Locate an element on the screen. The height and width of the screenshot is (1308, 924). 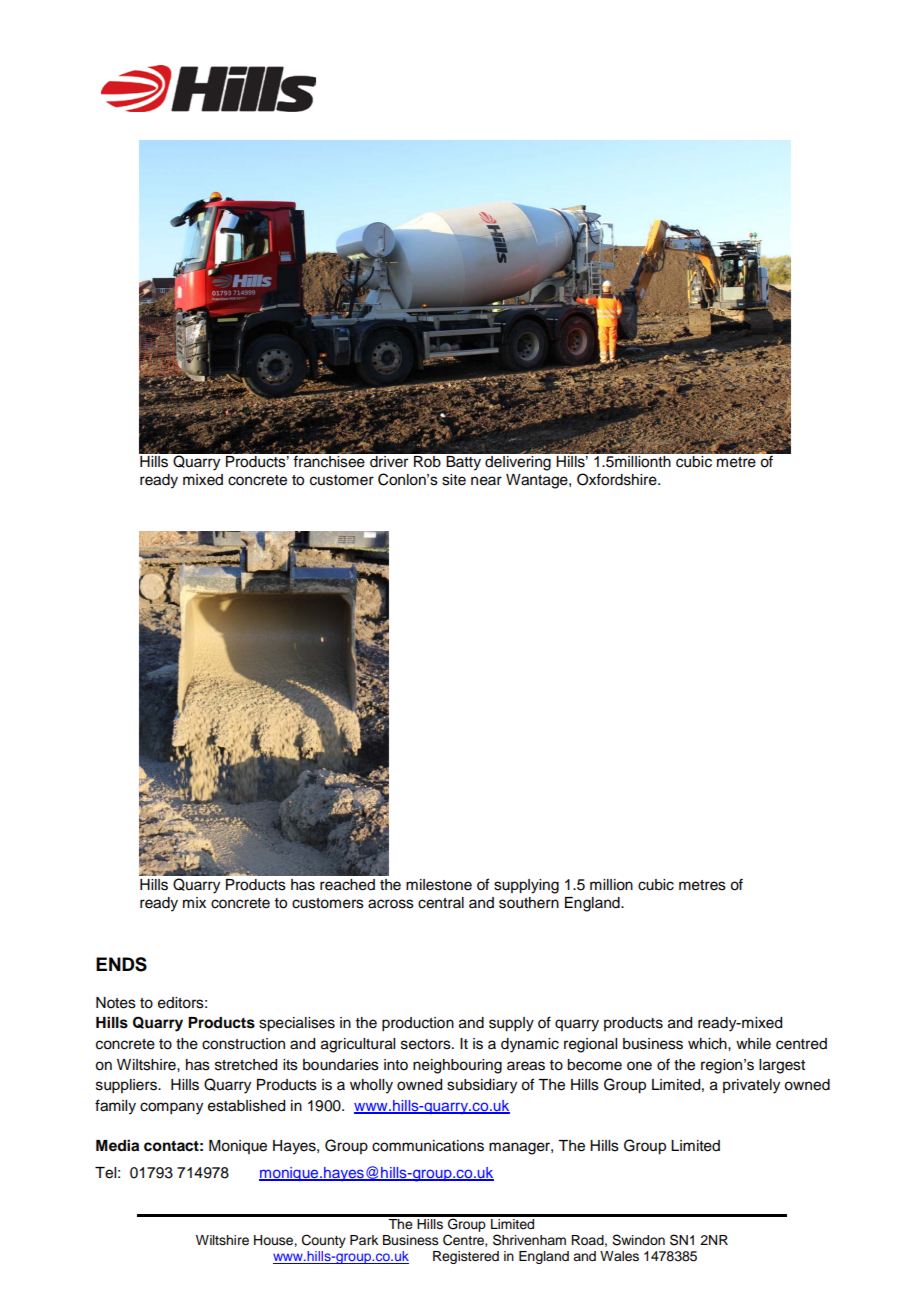
southern is located at coordinates (529, 903).
